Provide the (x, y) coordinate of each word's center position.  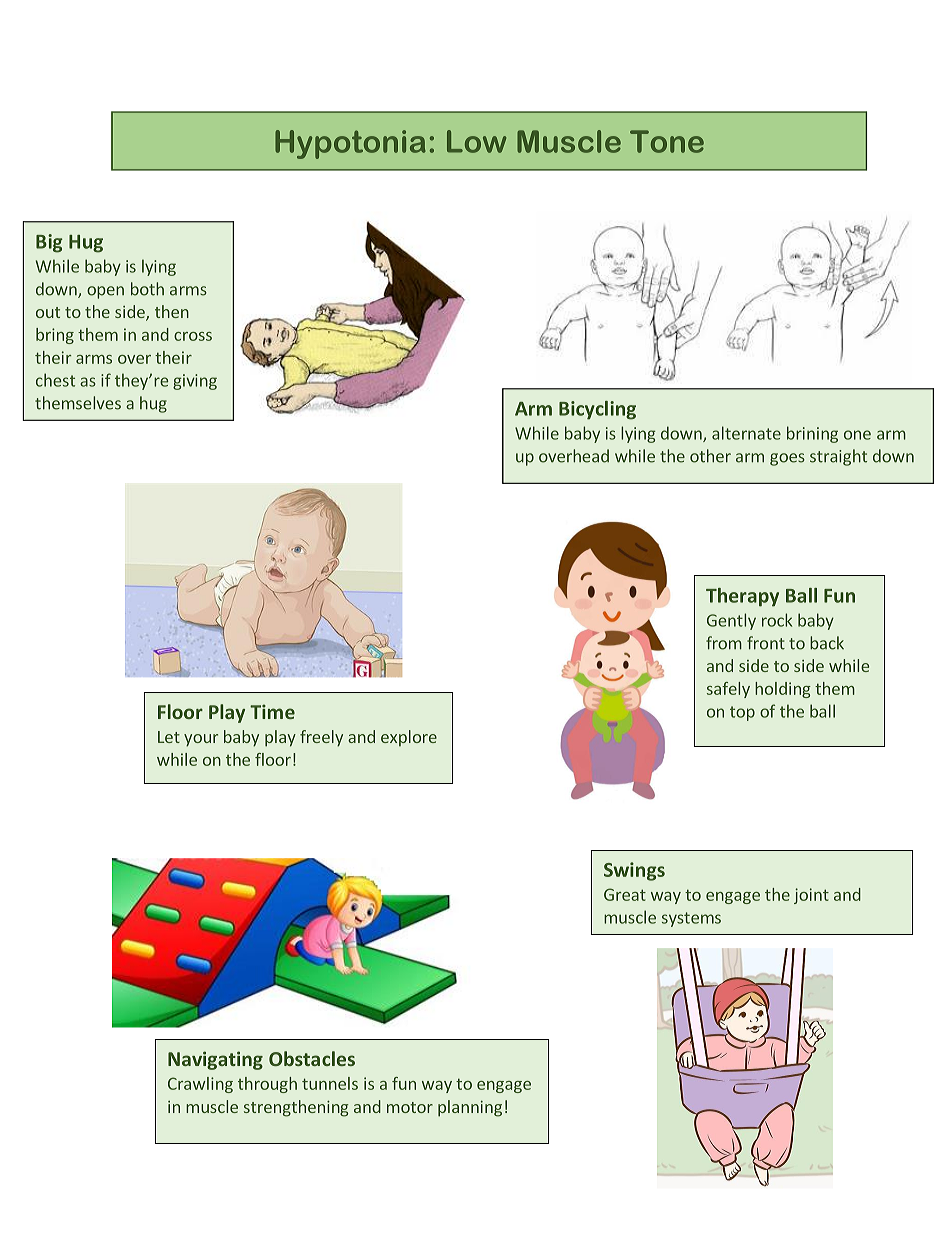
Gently (731, 621)
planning (470, 1108)
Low (476, 141)
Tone (667, 141)
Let (169, 737)
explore (409, 738)
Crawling (200, 1085)
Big (49, 243)
